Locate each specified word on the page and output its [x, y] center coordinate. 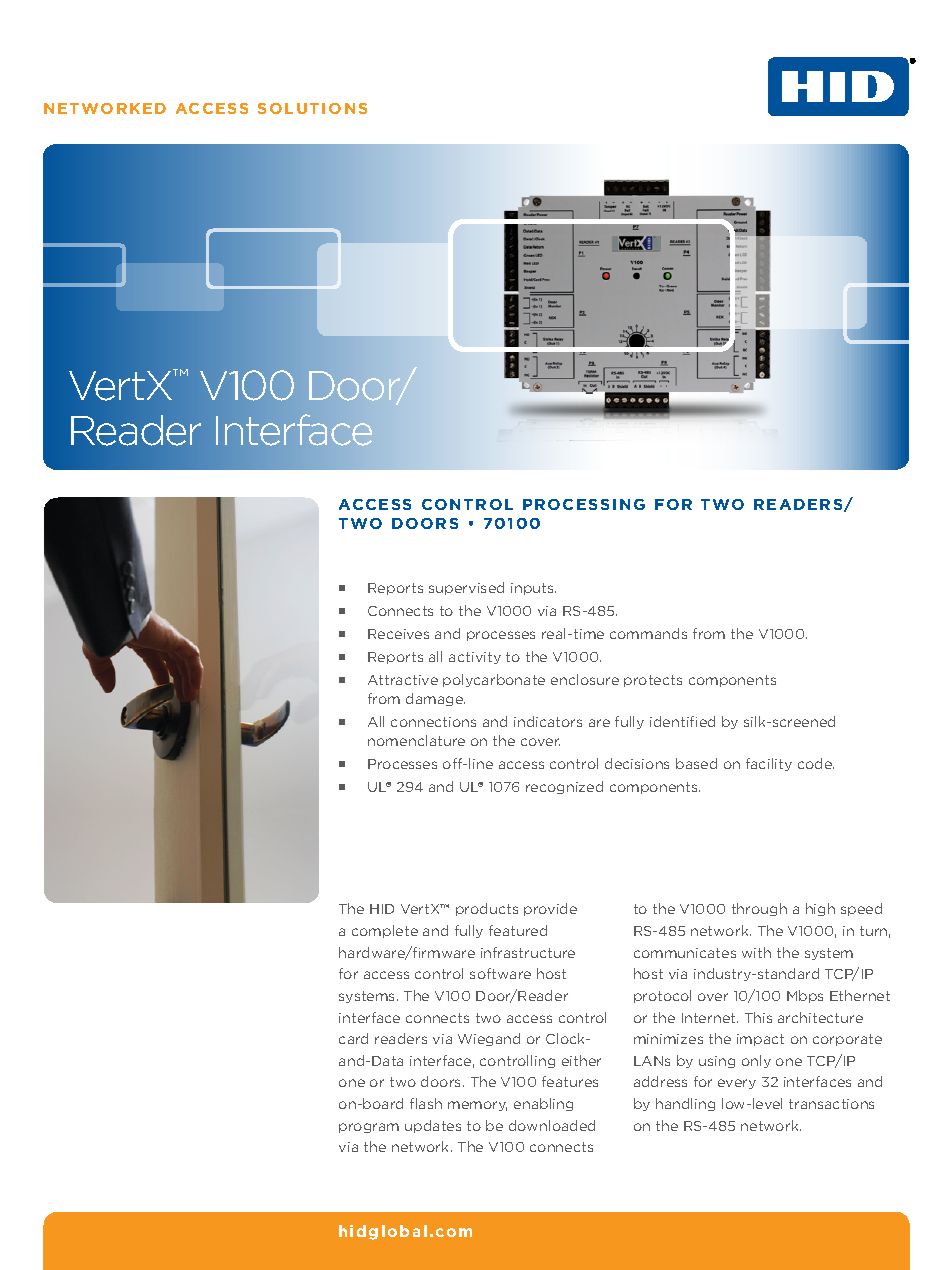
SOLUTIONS [312, 108]
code [816, 763]
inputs [533, 589]
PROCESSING [584, 504]
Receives [398, 634]
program [369, 1128]
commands [648, 633]
